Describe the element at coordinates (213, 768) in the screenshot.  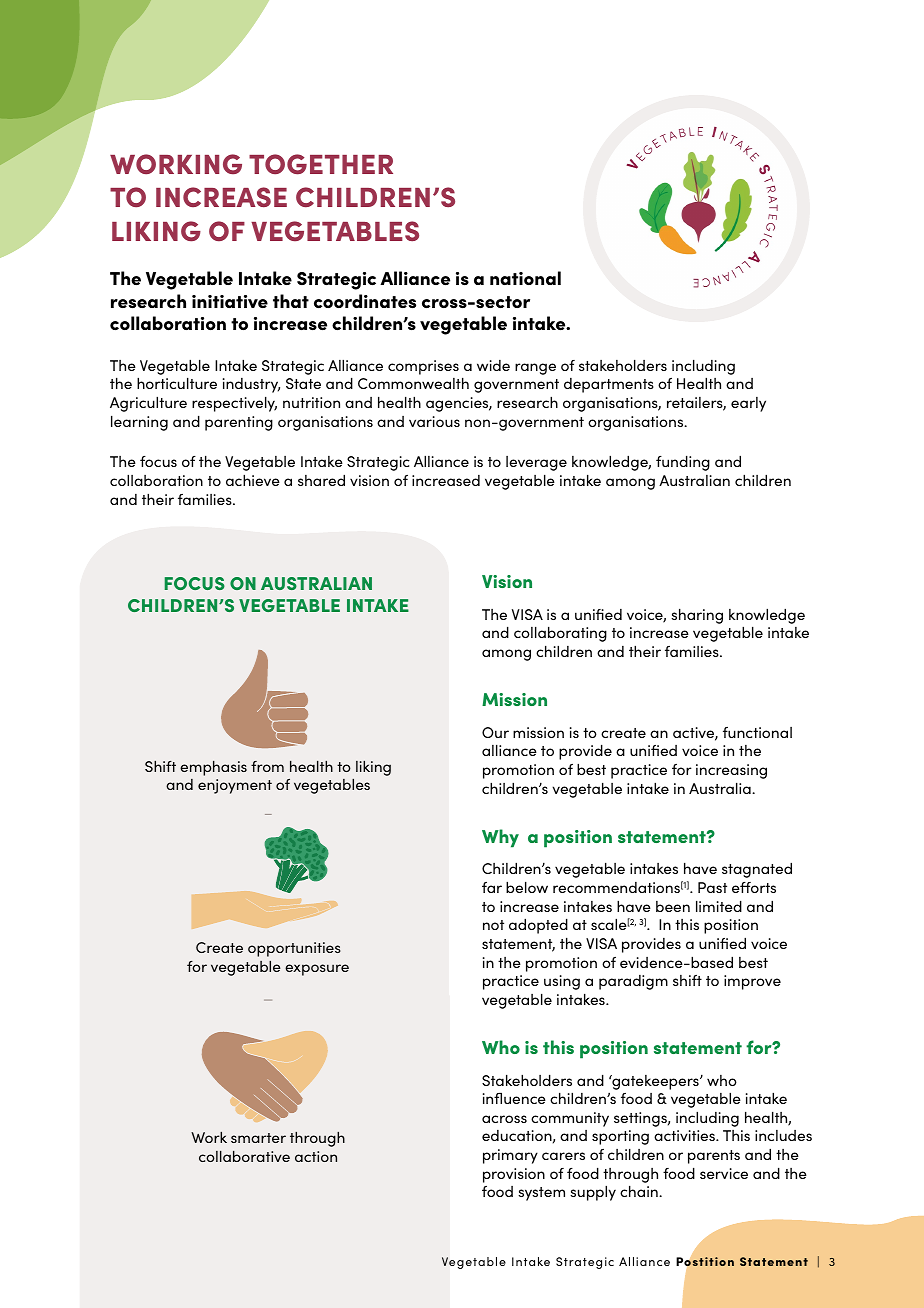
I see `emphasis` at that location.
